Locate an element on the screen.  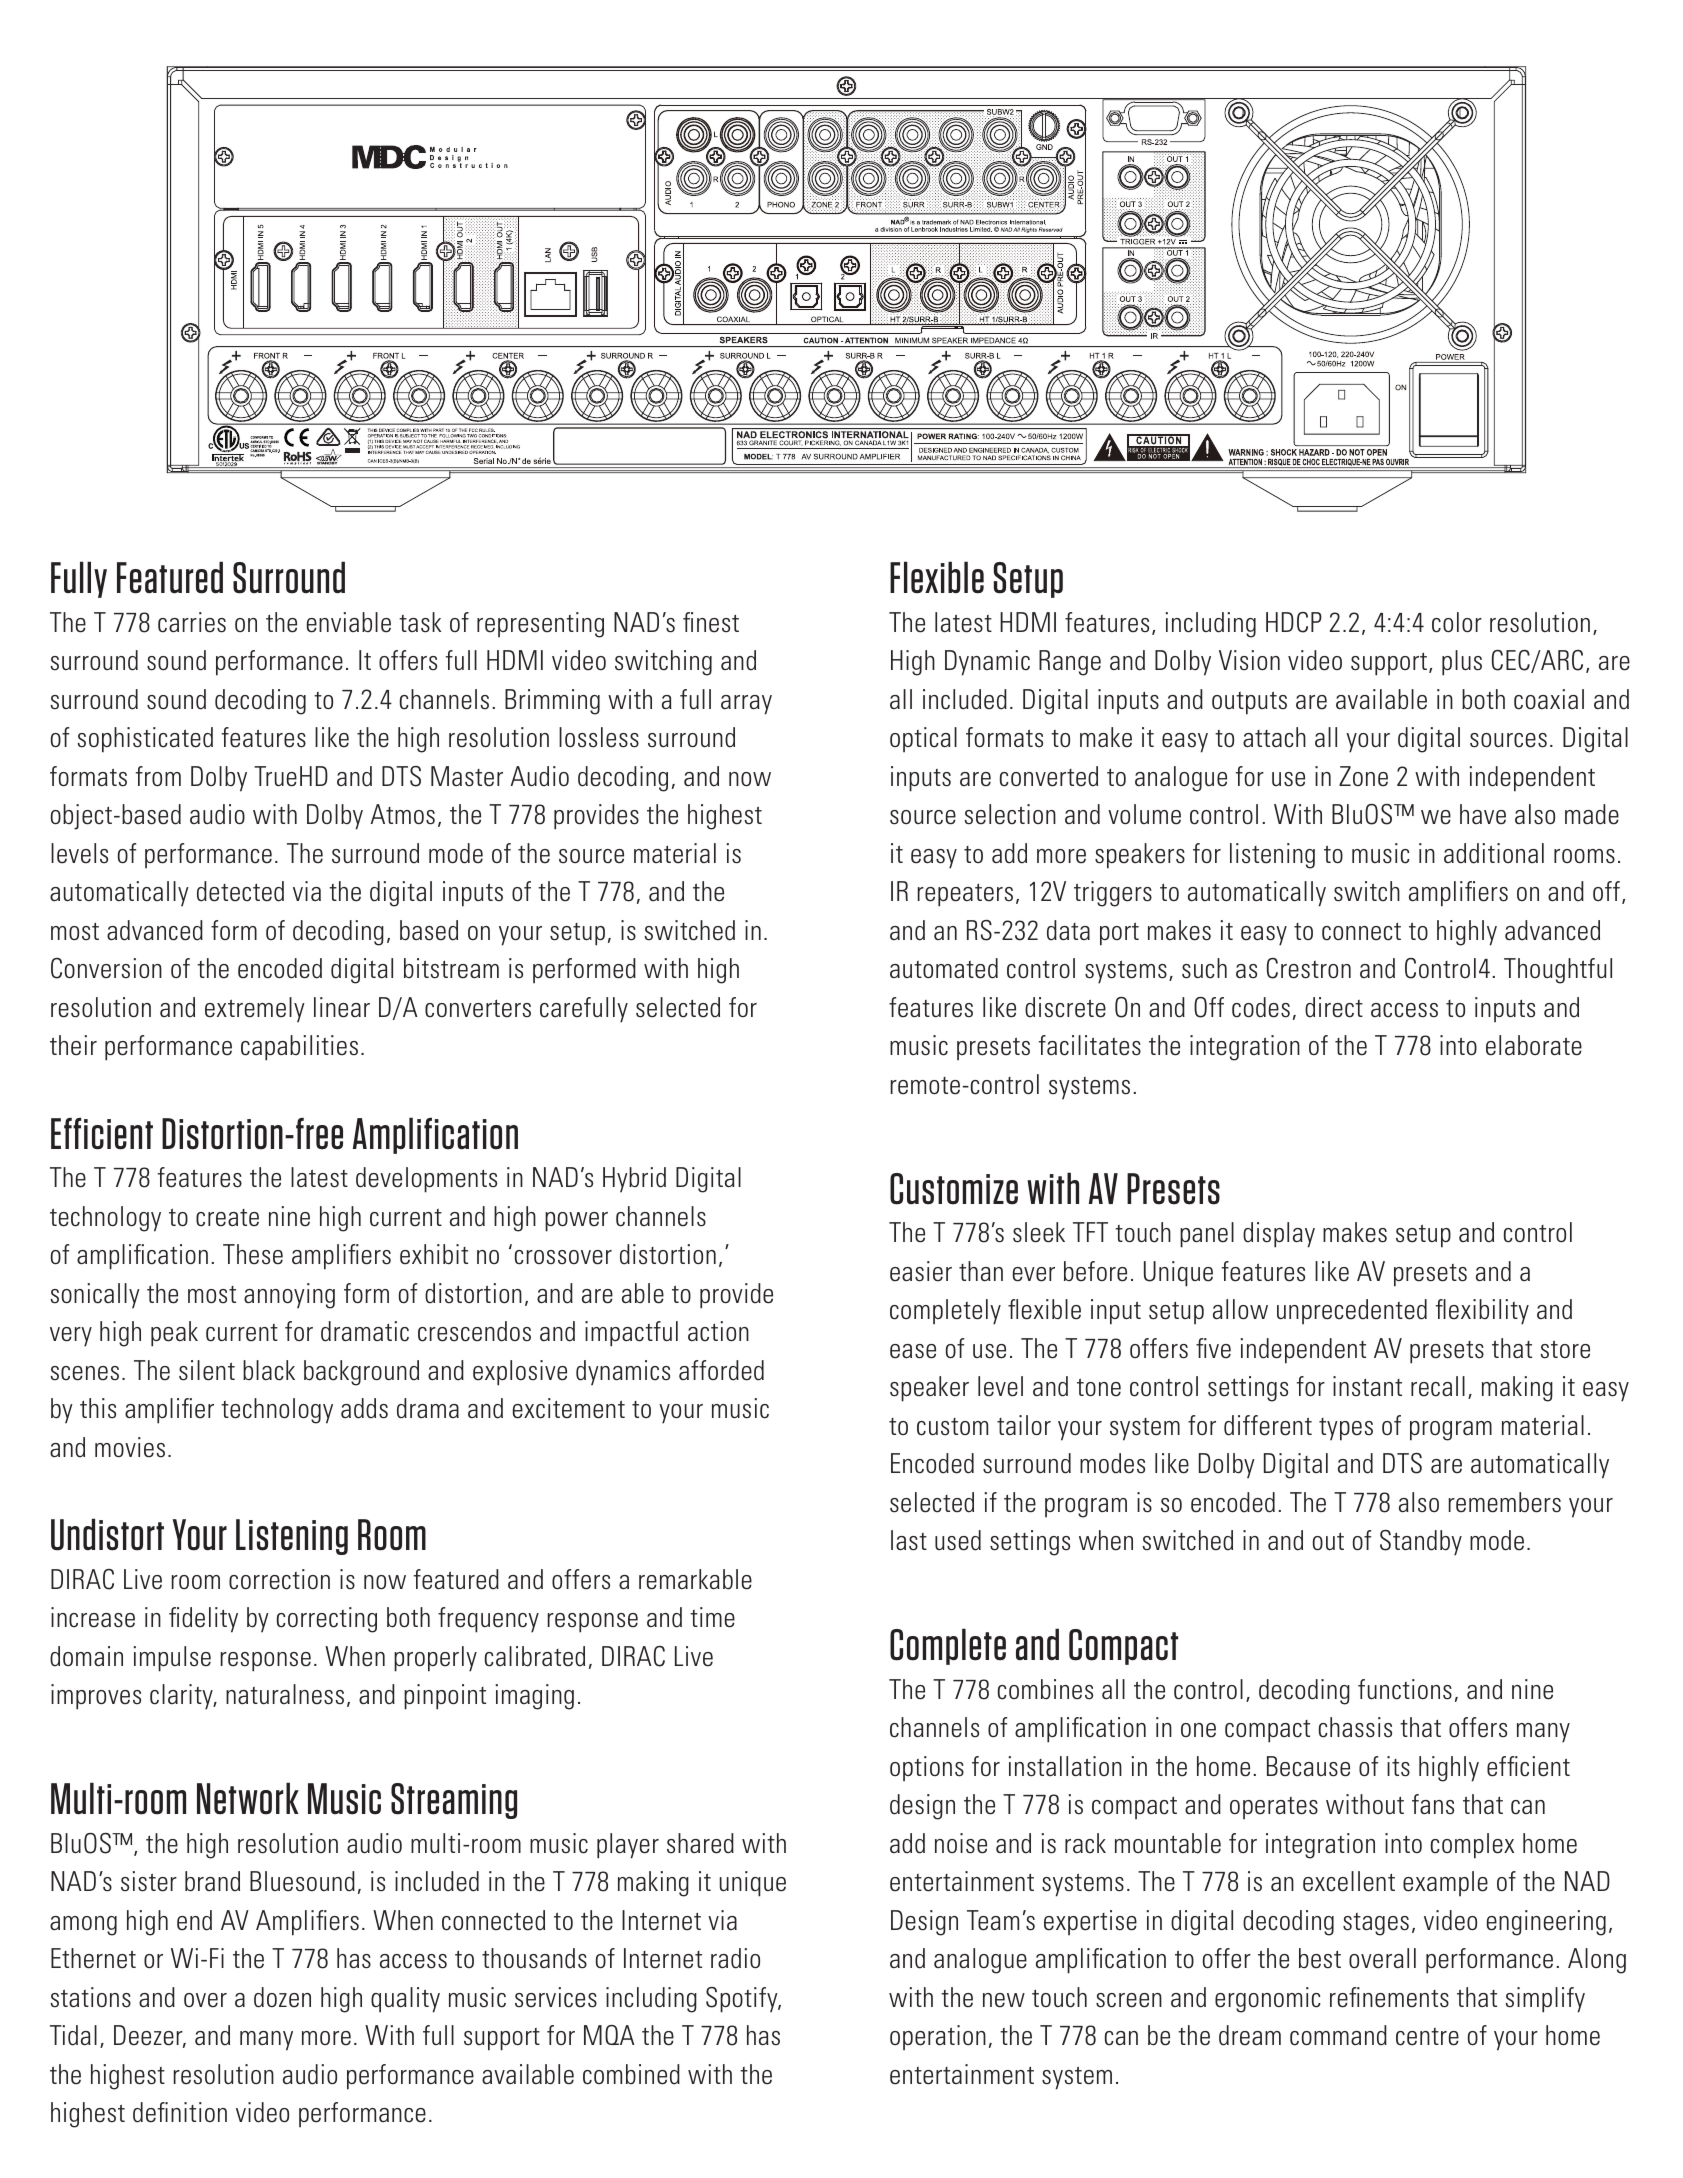
afforded is located at coordinates (721, 1370).
